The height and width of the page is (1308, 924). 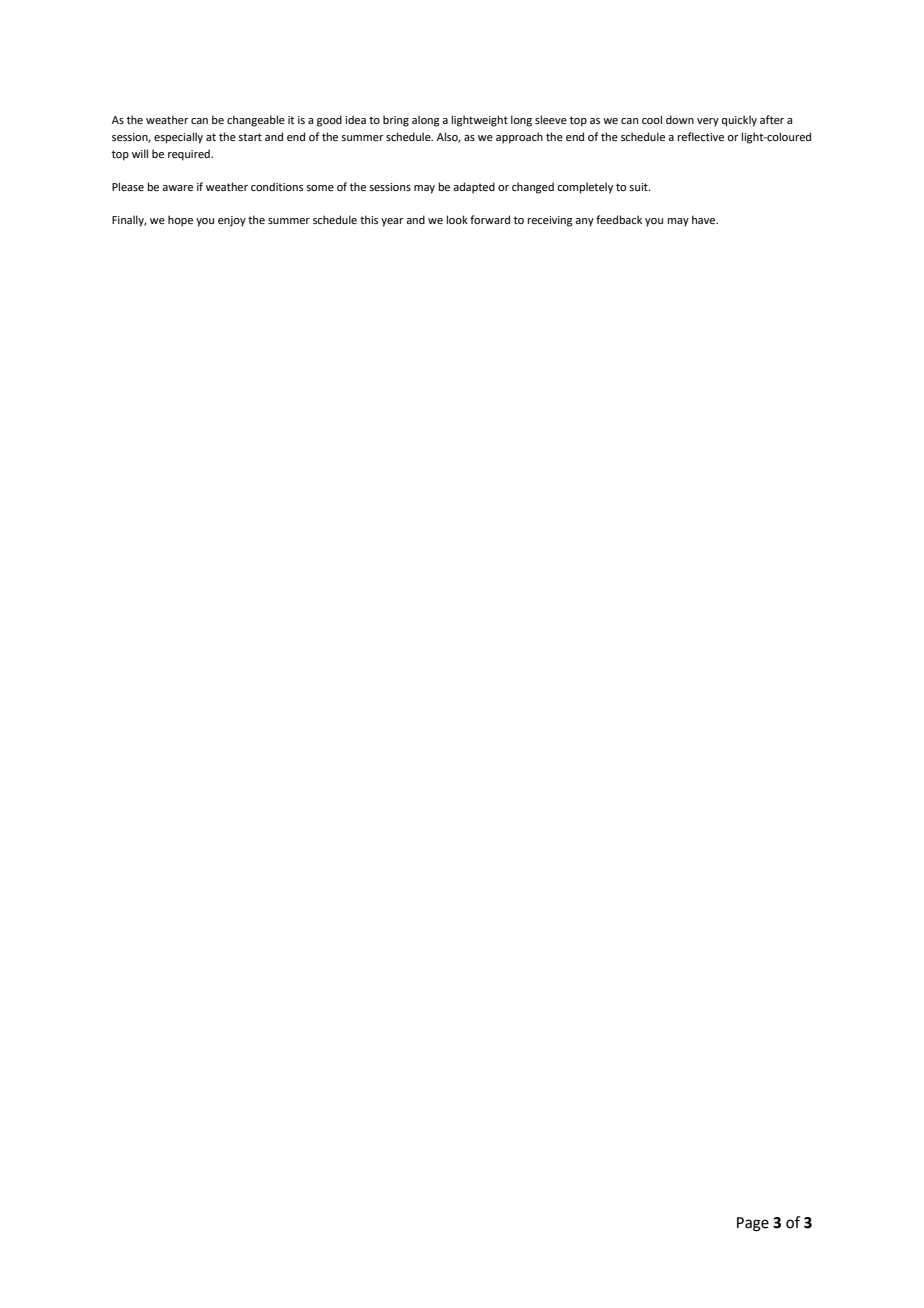 What do you see at coordinates (753, 1224) in the page?
I see `Page` at bounding box center [753, 1224].
